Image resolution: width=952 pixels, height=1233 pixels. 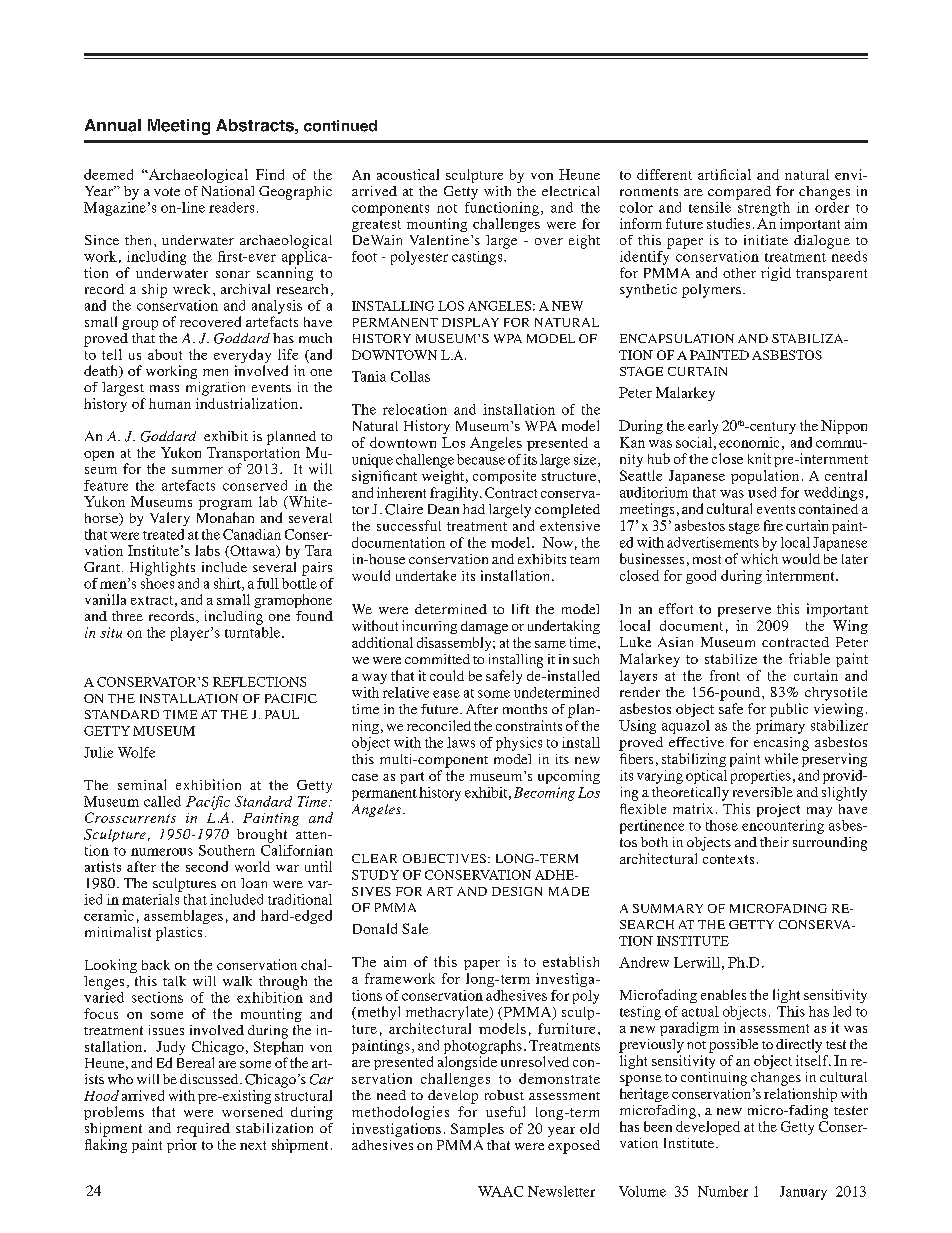 I want to click on preserve, so click(x=744, y=612).
